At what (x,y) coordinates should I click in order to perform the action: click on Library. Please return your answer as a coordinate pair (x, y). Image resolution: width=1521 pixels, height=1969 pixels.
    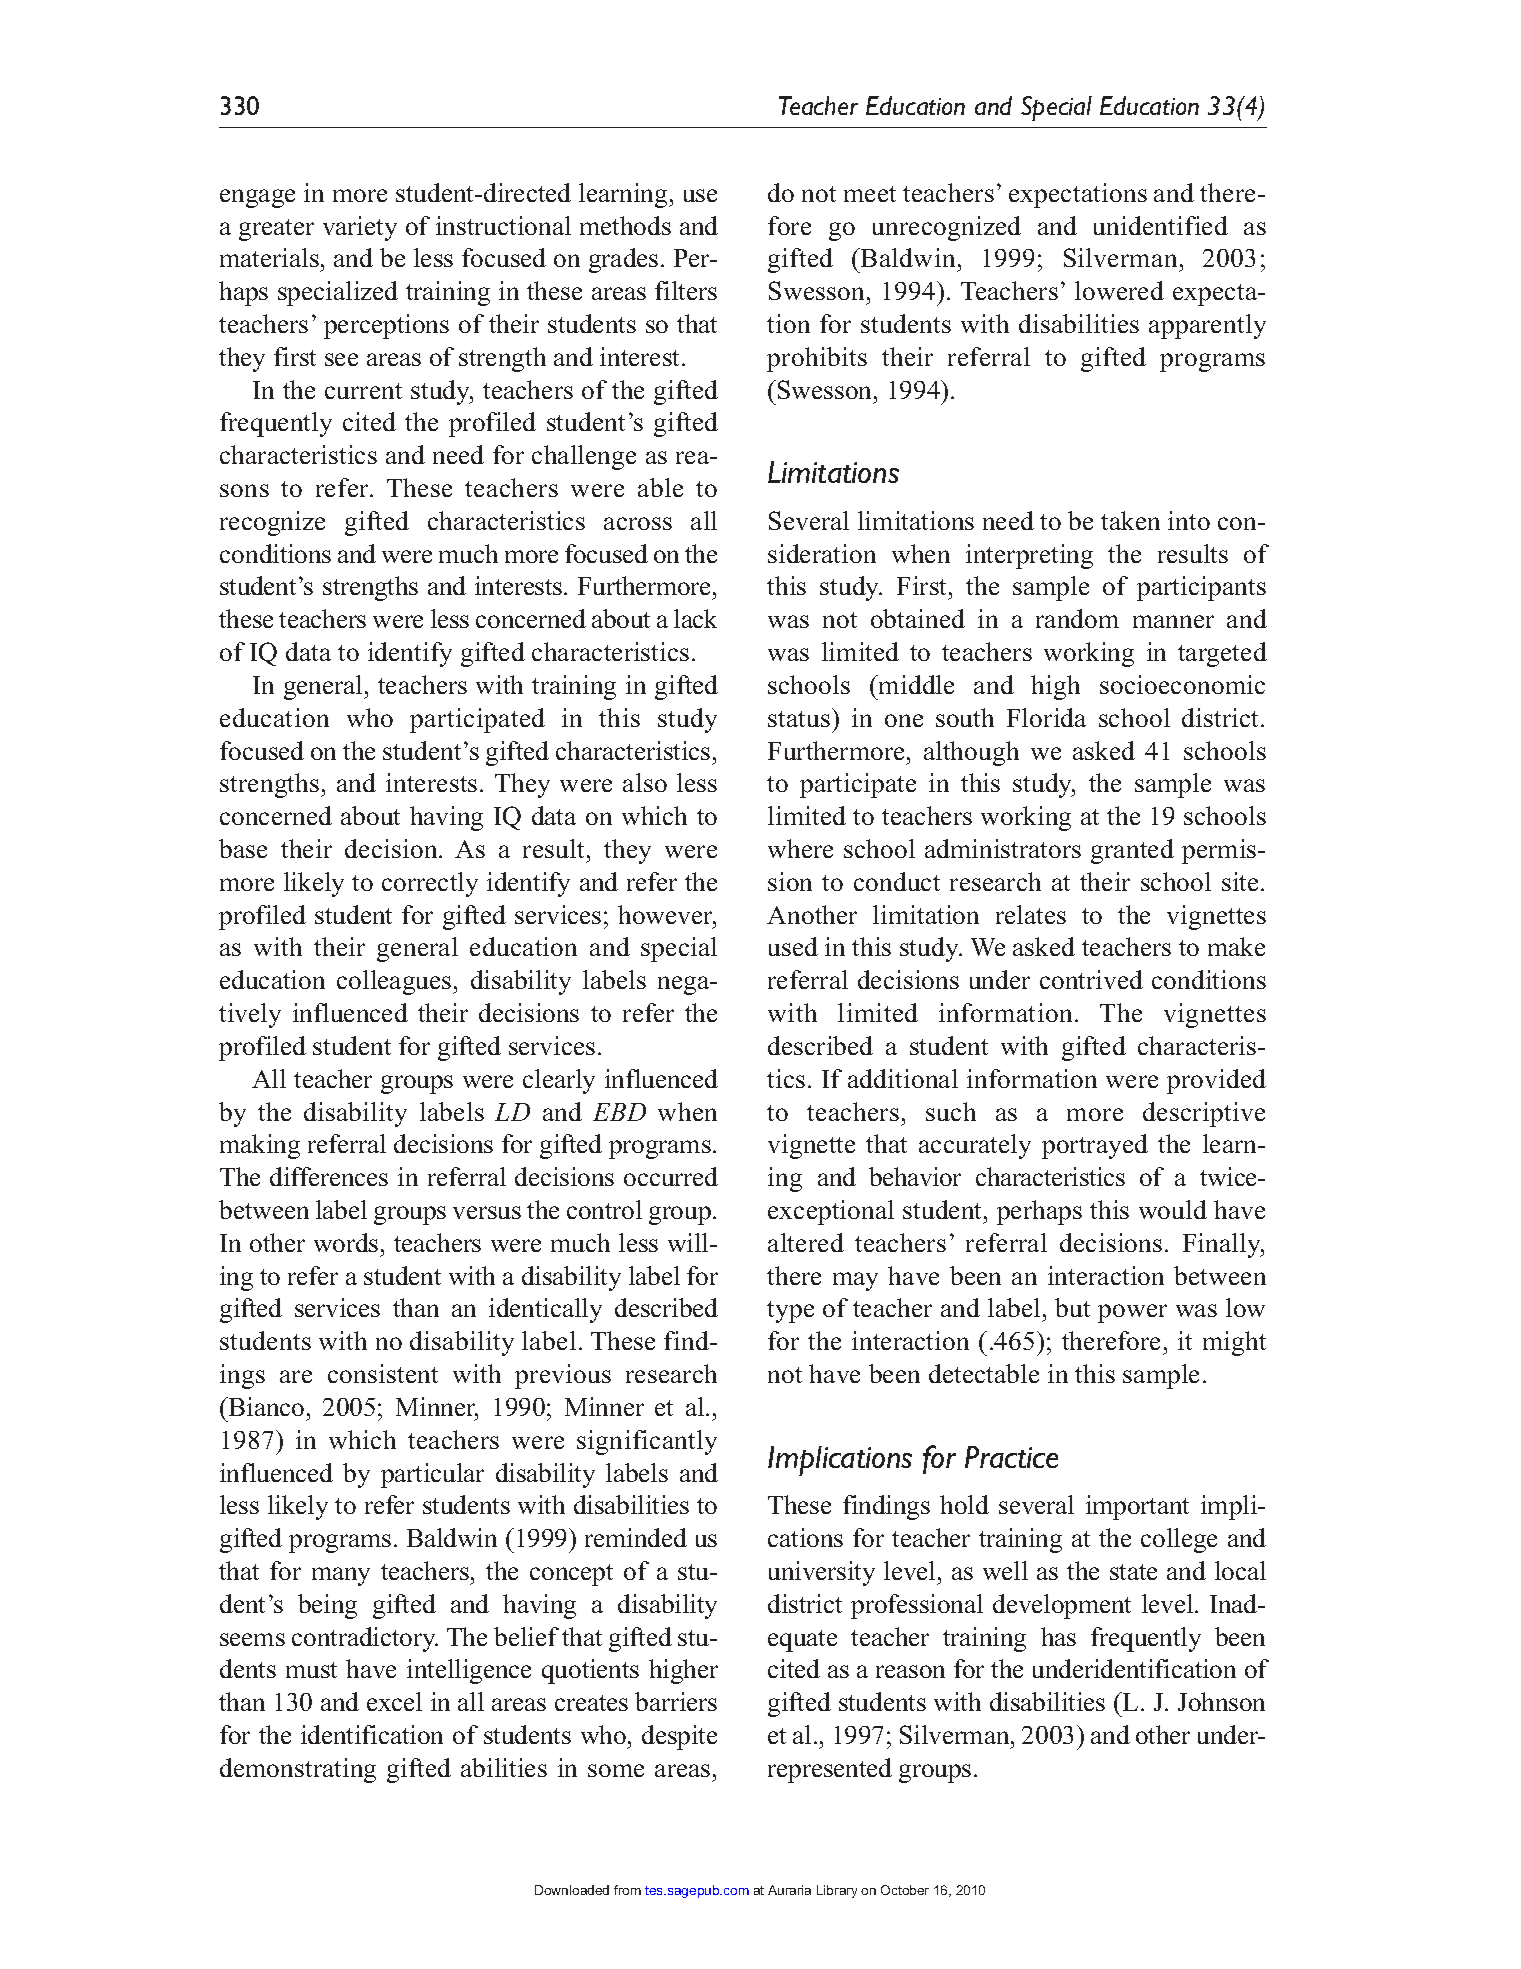
    Looking at the image, I should click on (837, 1891).
